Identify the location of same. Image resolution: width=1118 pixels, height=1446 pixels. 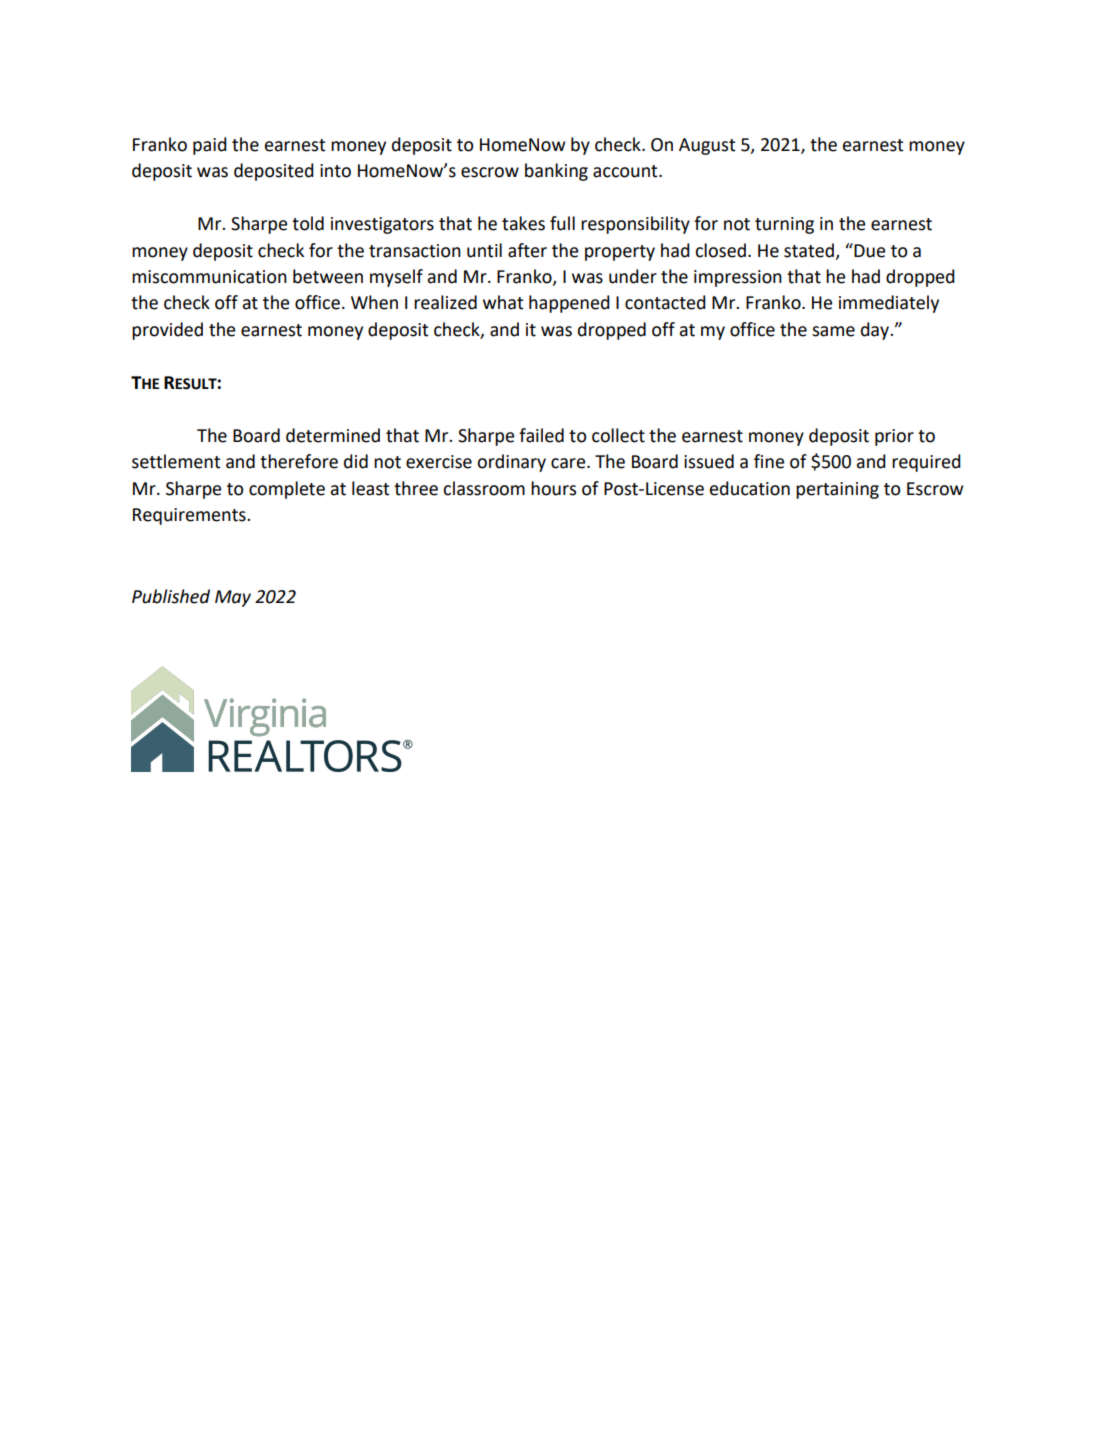
(833, 331).
